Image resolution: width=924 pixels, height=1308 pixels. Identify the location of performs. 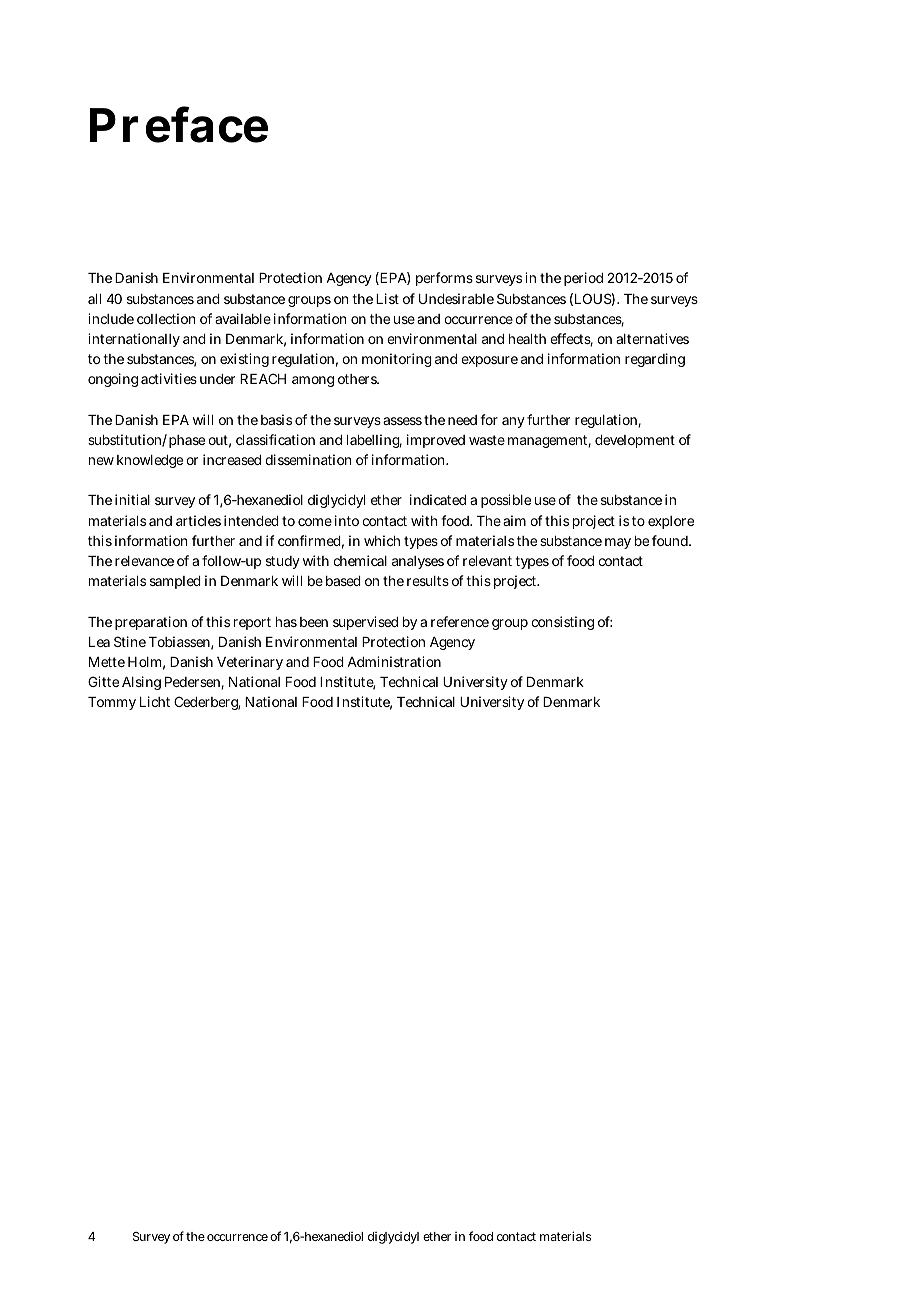
(444, 279).
